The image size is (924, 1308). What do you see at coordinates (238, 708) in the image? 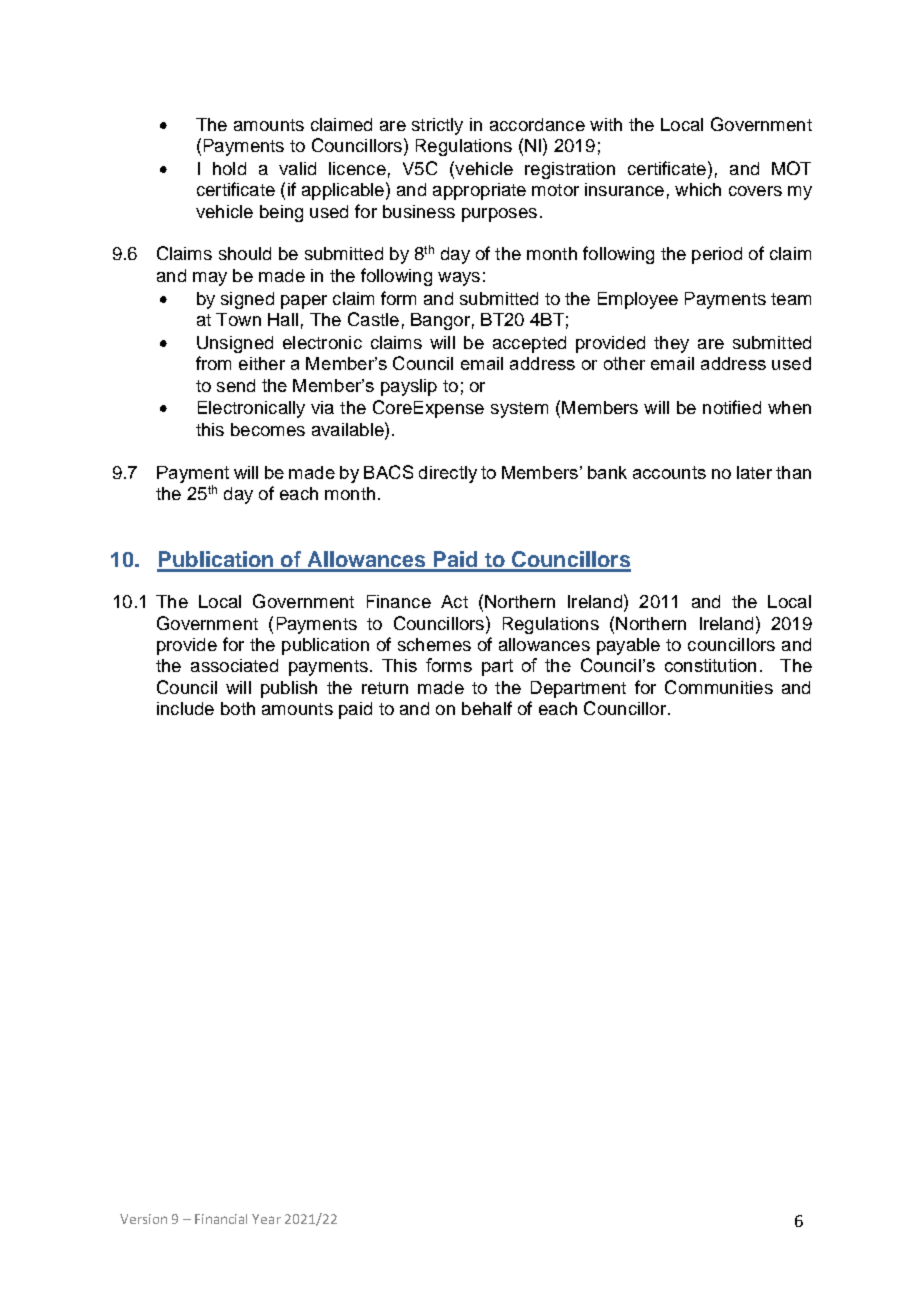
I see `both` at bounding box center [238, 708].
